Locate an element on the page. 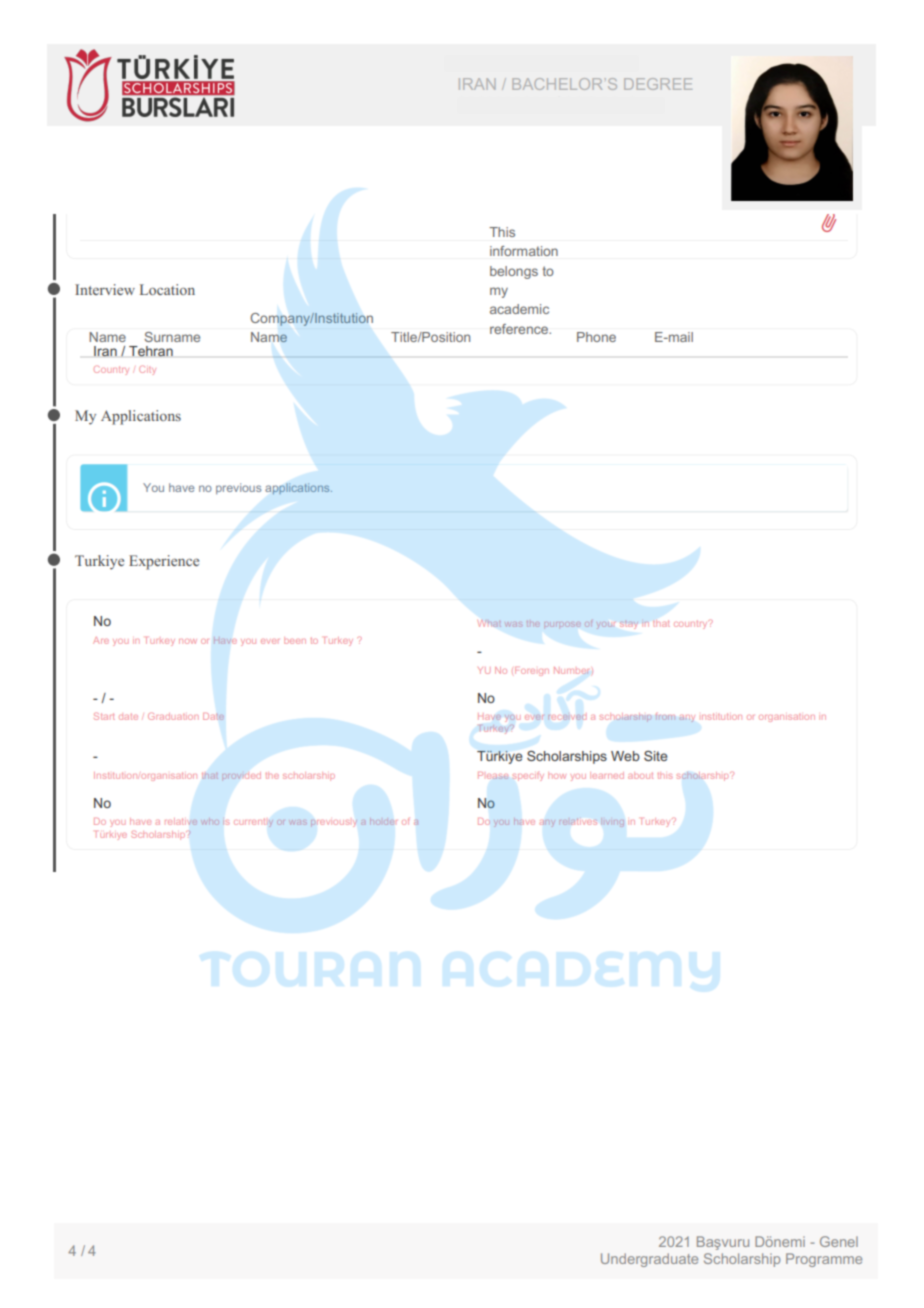 The height and width of the page is (1308, 924). reference is located at coordinates (520, 329).
